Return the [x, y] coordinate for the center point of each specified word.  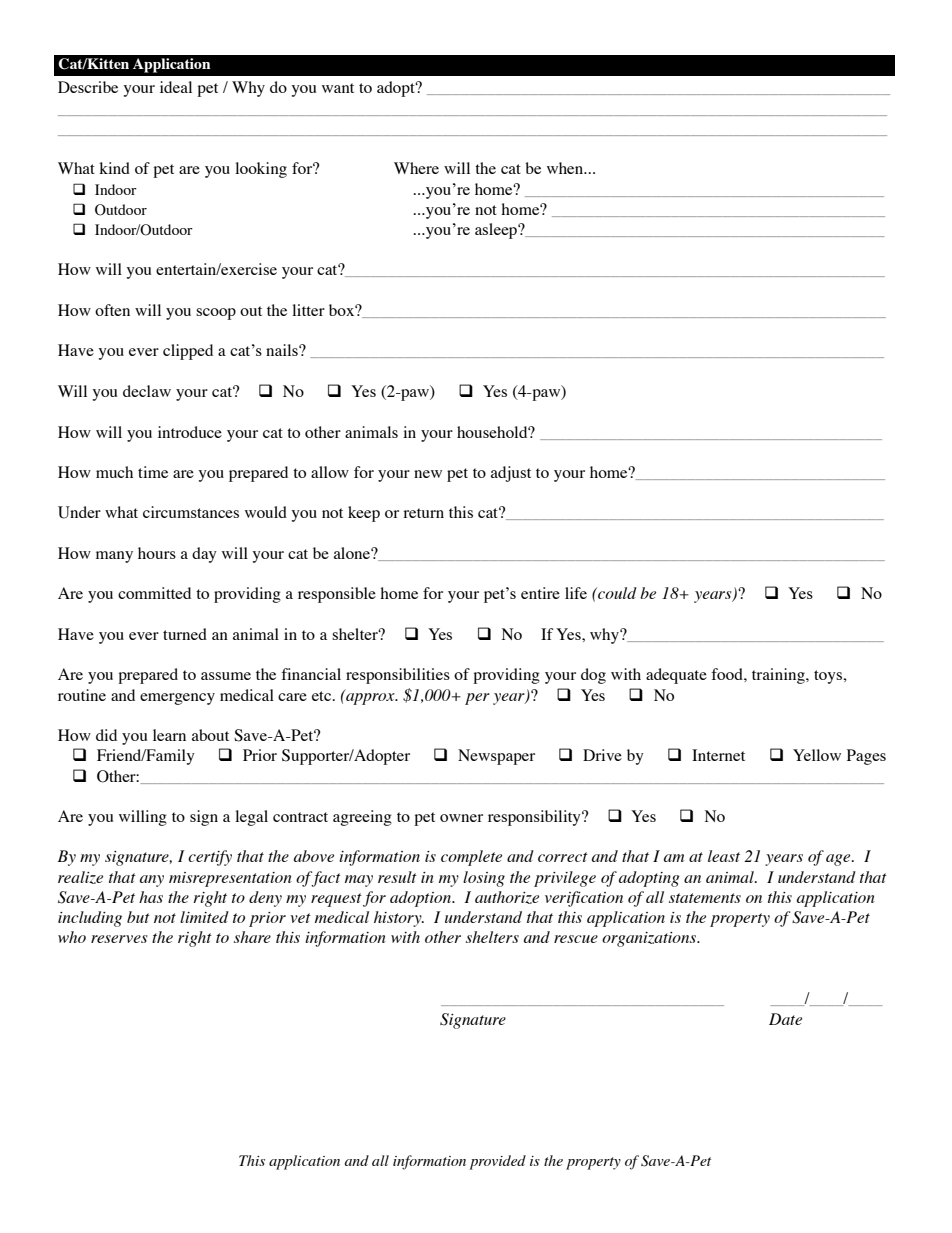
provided [498, 1162]
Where [416, 168]
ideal [176, 87]
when [566, 168]
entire [540, 593]
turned [185, 634]
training [779, 676]
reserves [119, 939]
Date [785, 1019]
